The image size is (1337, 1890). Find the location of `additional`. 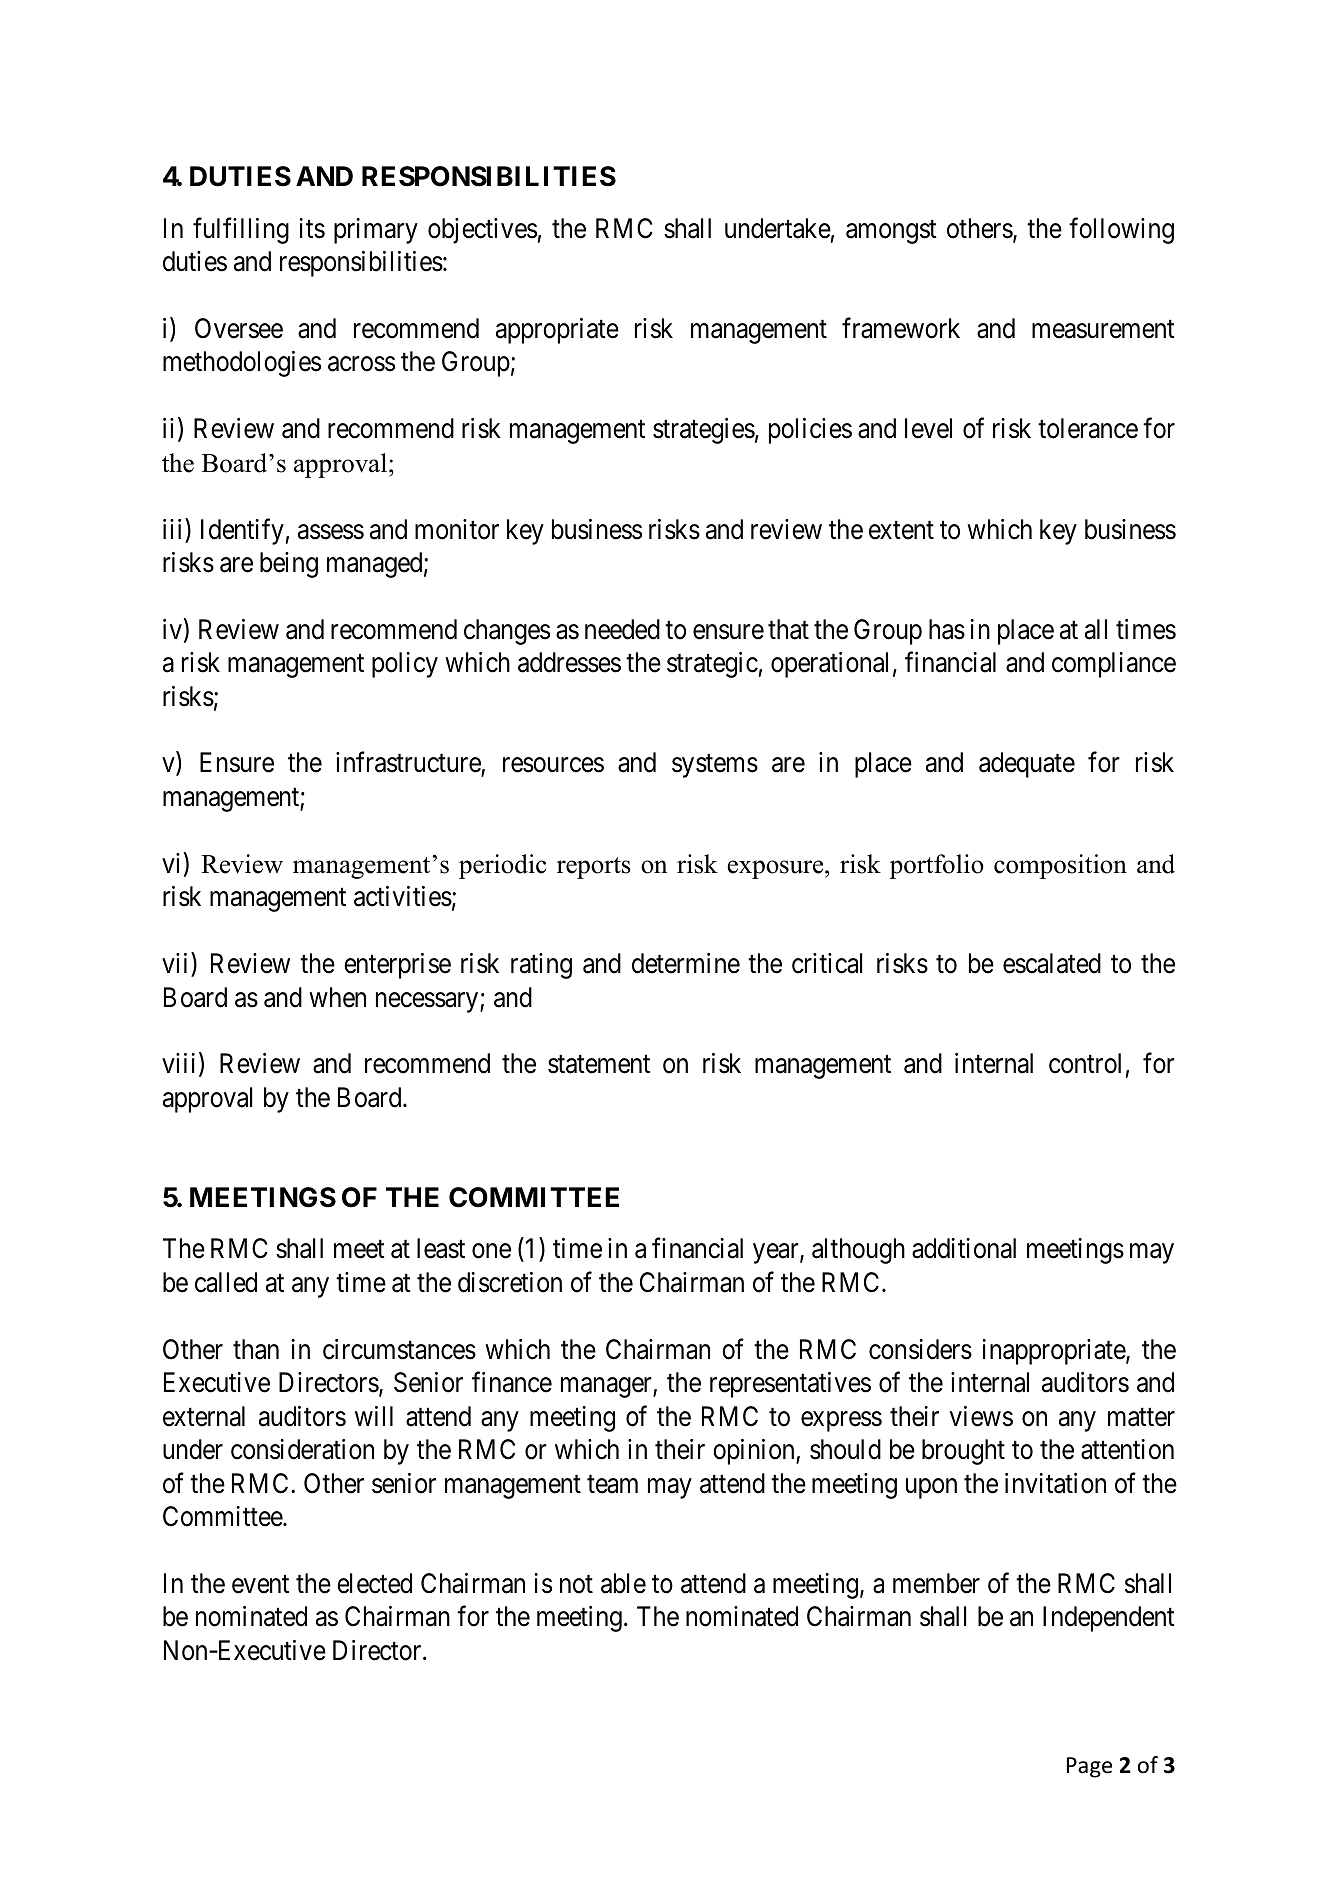

additional is located at coordinates (964, 1248).
